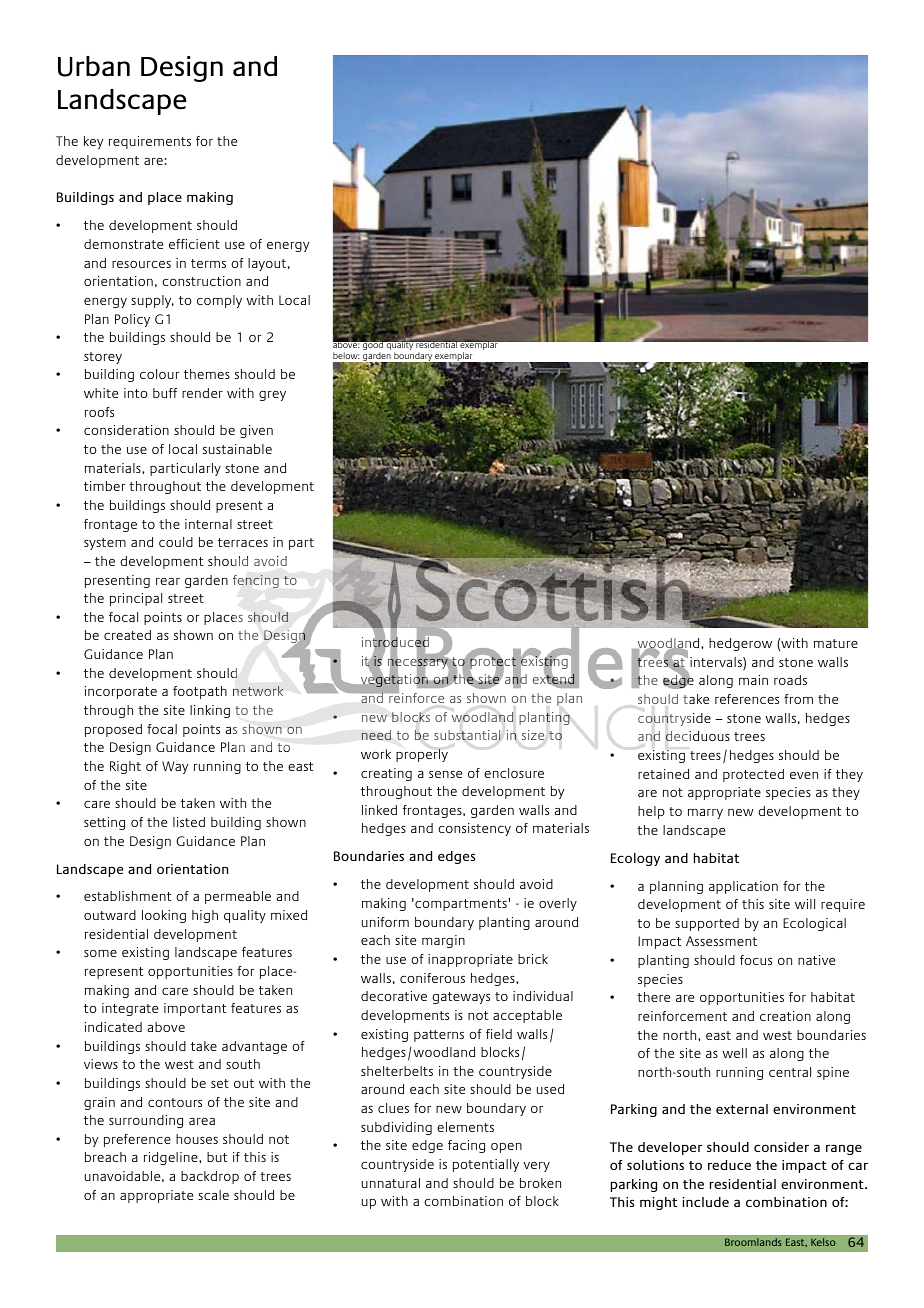 The image size is (924, 1308). Describe the element at coordinates (208, 263) in the screenshot. I see `terms` at that location.
